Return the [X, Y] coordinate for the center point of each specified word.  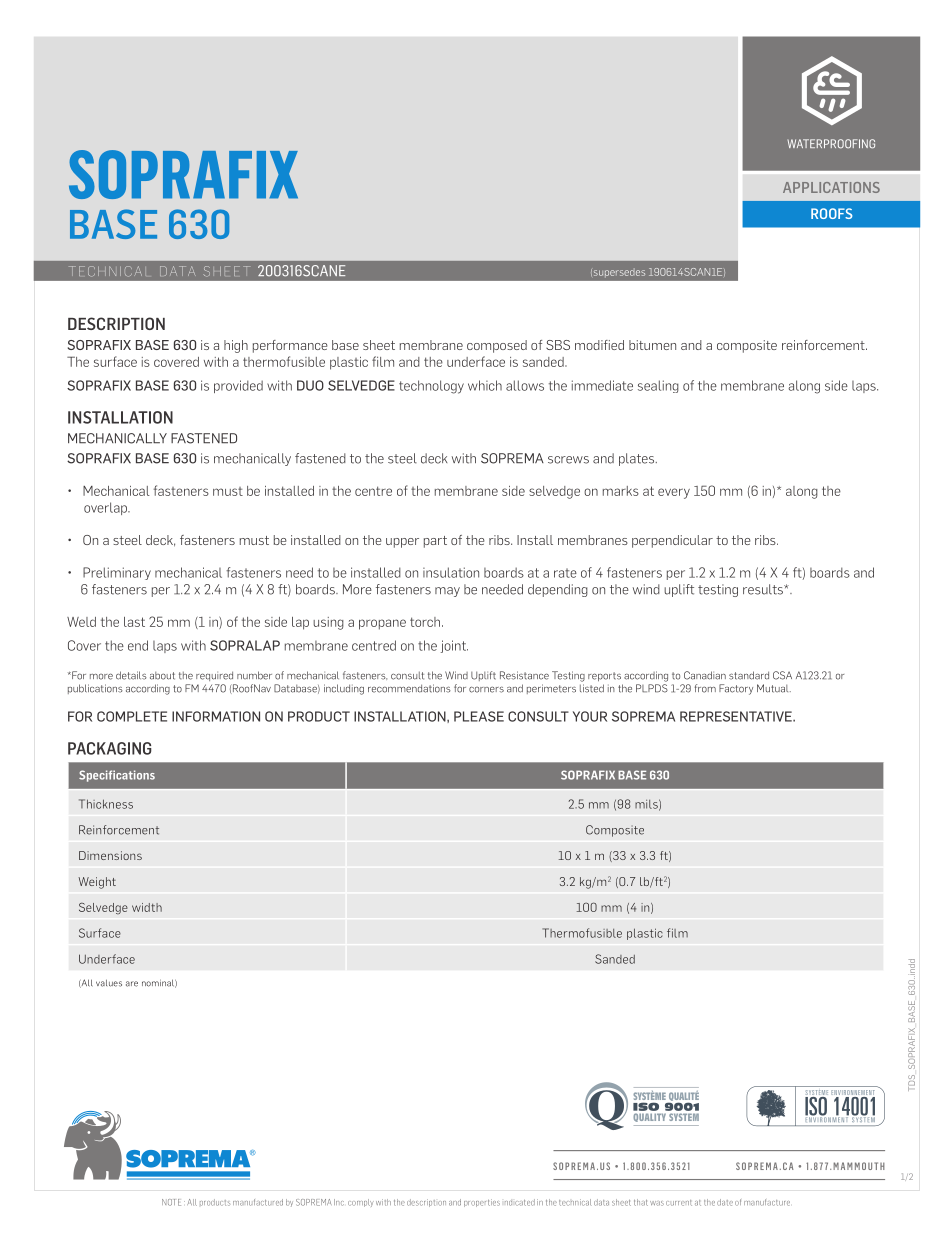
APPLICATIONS [831, 187]
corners [486, 689]
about [162, 676]
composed [497, 346]
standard [749, 675]
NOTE [171, 1202]
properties [482, 1203]
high [236, 346]
